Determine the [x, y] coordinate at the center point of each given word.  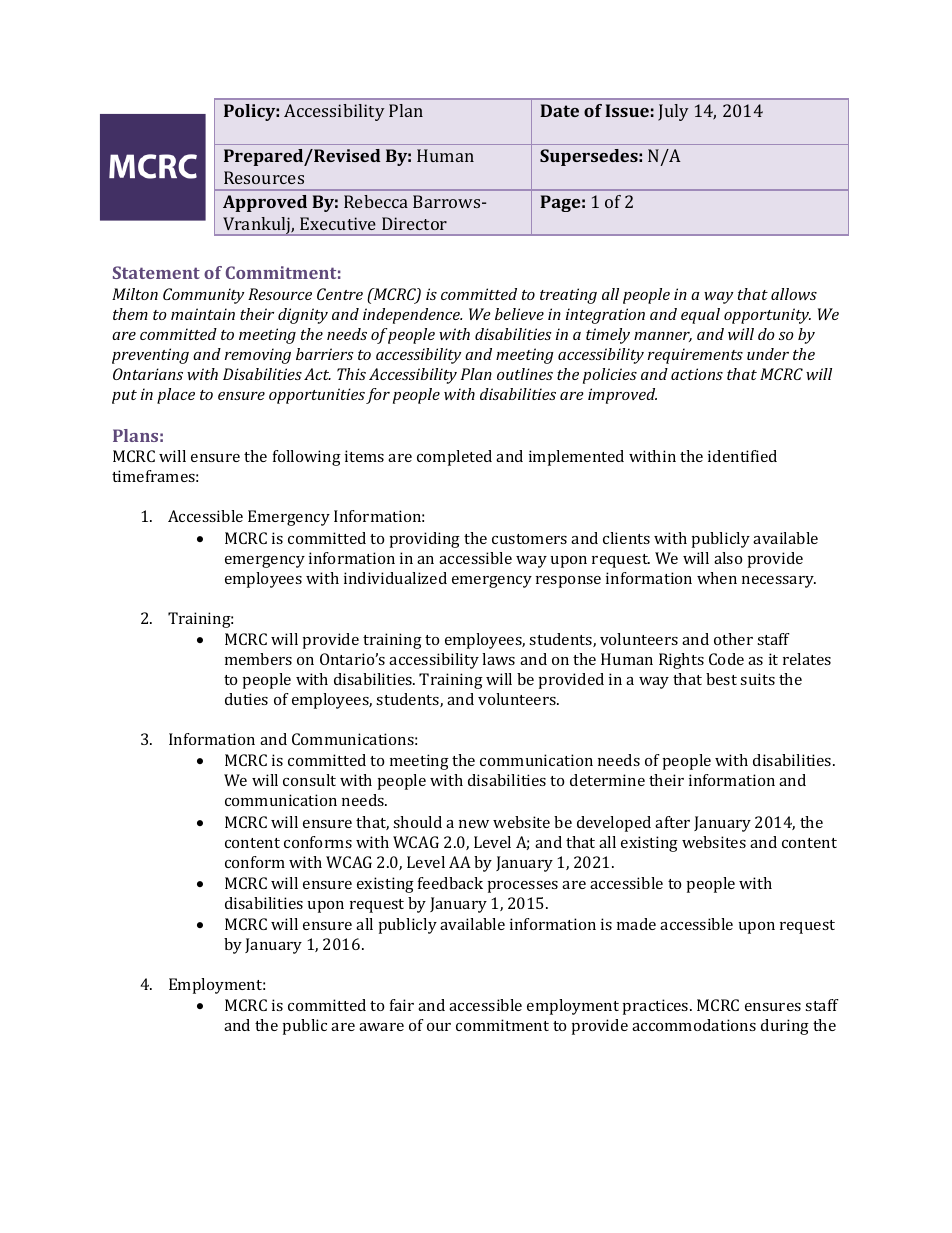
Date [559, 110]
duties [246, 699]
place [176, 396]
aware [381, 1027]
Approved [265, 203]
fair [402, 1005]
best [721, 679]
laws [498, 659]
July [673, 112]
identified [742, 456]
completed [454, 458]
